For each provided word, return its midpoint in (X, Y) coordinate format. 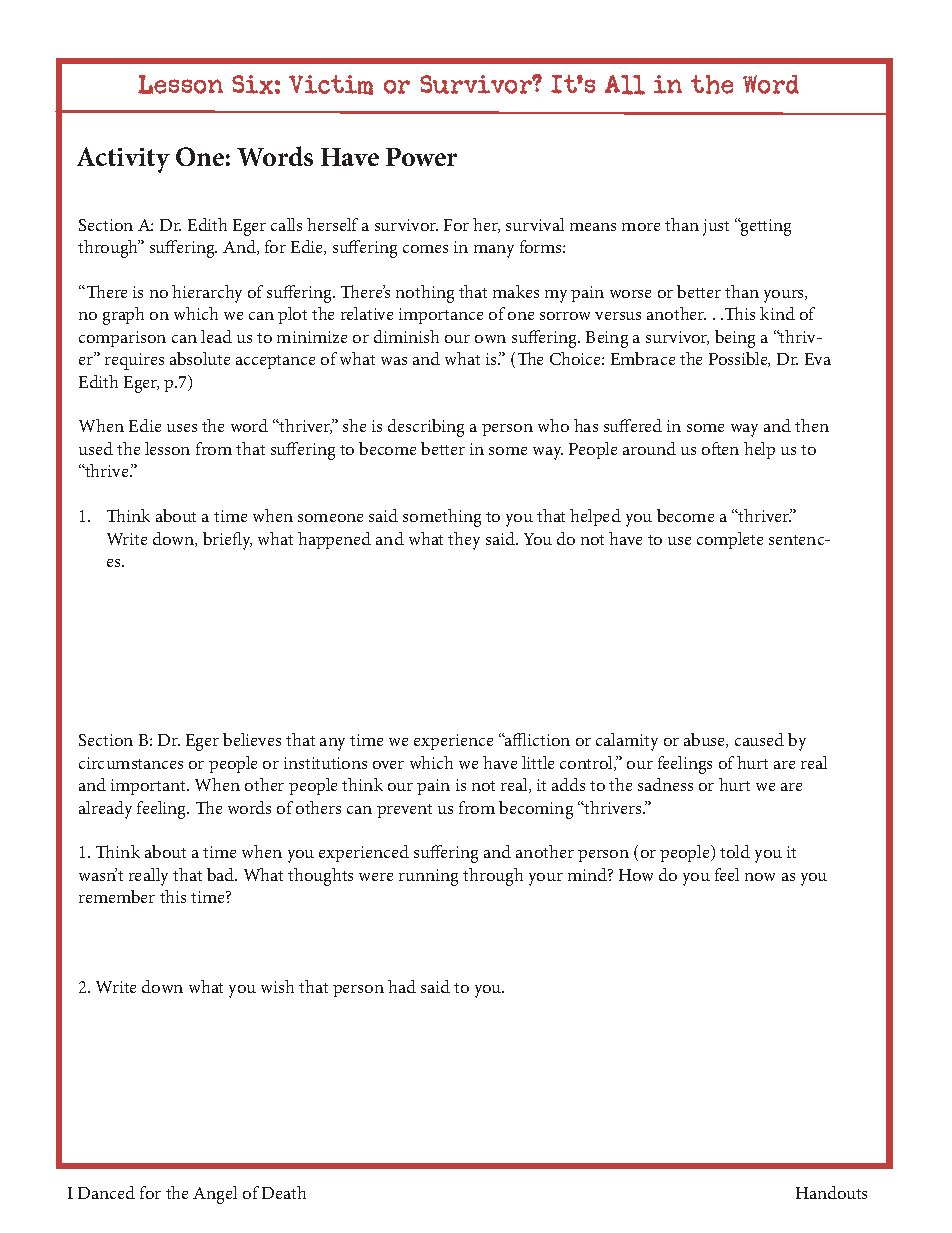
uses (182, 428)
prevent (404, 811)
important (150, 787)
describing (426, 428)
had (402, 986)
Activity (123, 160)
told (735, 851)
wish (277, 986)
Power (421, 157)
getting (765, 227)
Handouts (831, 1192)
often (720, 448)
